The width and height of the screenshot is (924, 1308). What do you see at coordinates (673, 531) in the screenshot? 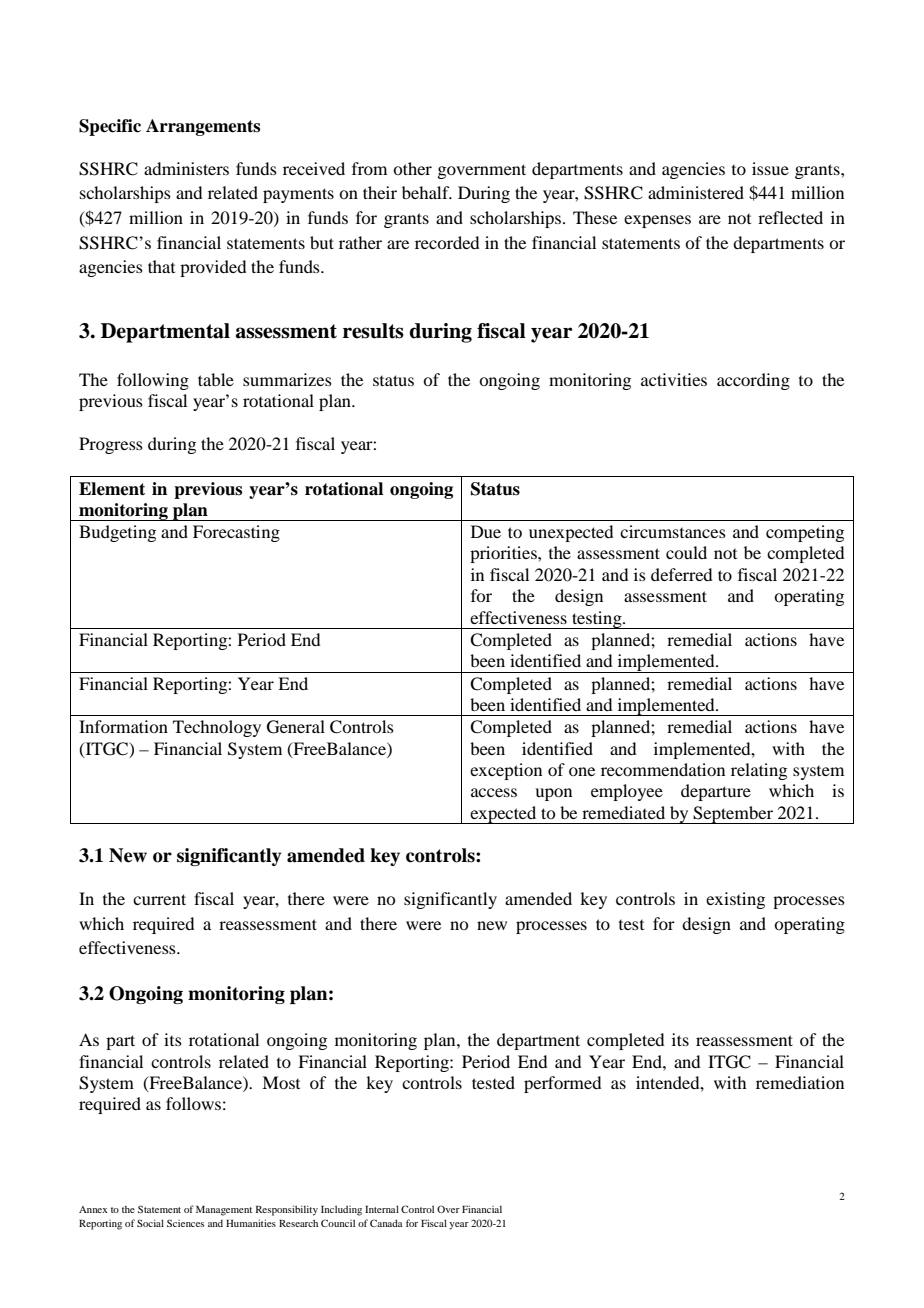
I see `circumstances` at bounding box center [673, 531].
